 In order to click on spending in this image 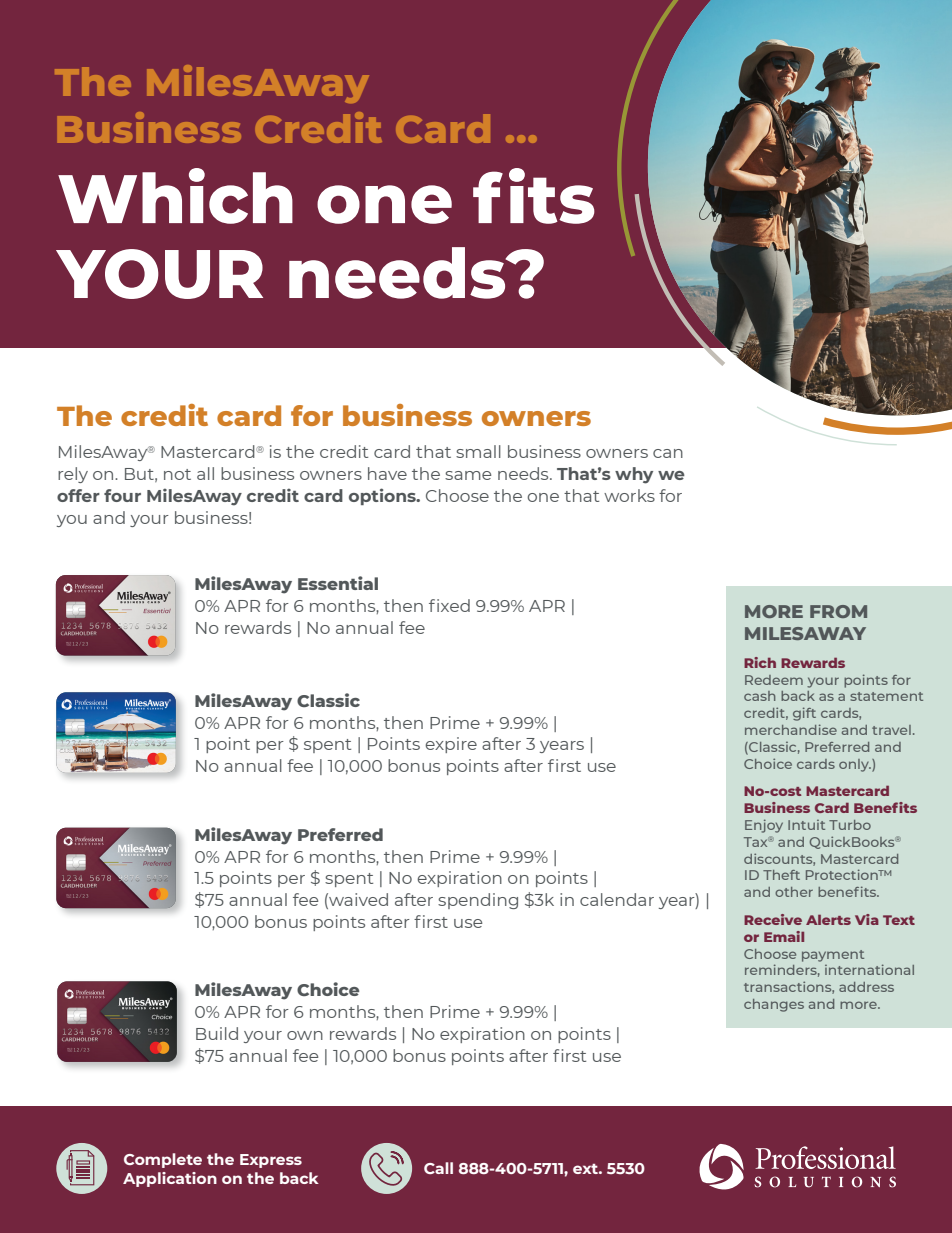, I will do `click(478, 901)`.
